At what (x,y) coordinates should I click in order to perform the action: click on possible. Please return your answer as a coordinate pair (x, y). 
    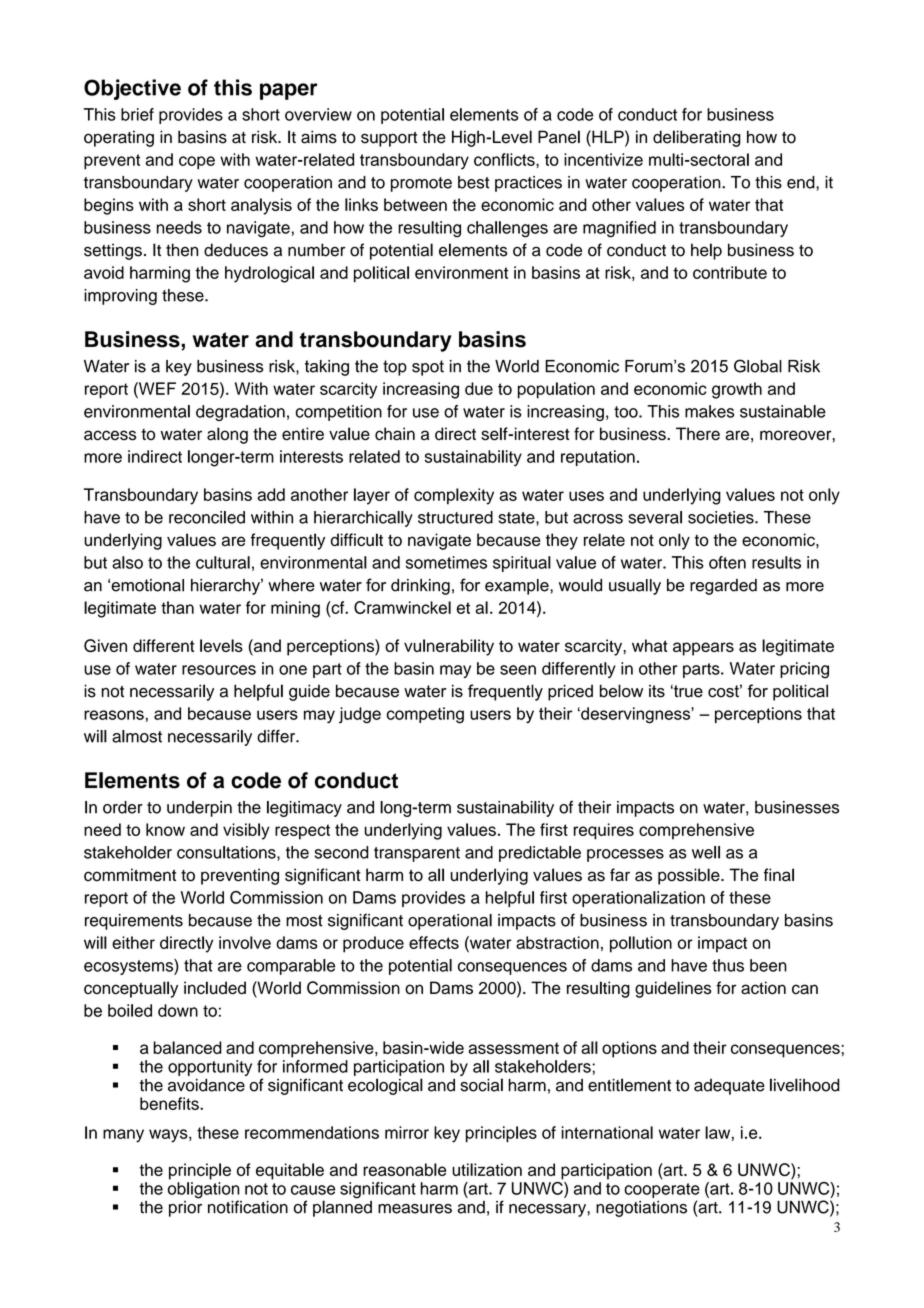
    Looking at the image, I should click on (690, 876).
